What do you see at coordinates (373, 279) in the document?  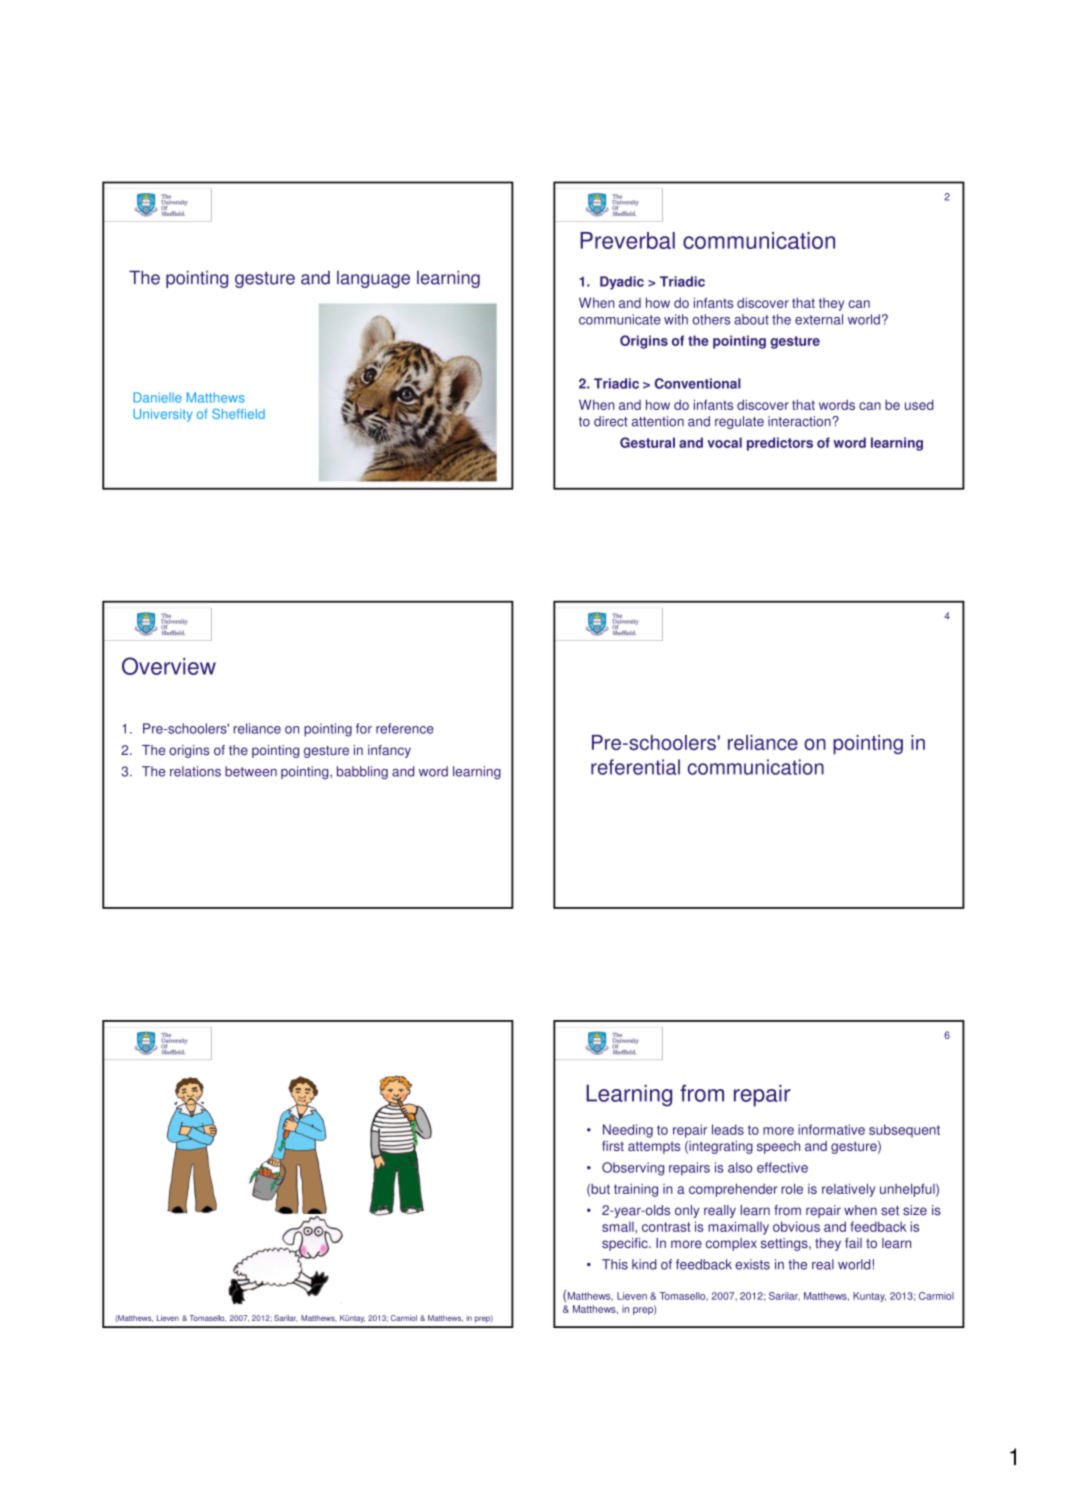 I see `language` at bounding box center [373, 279].
